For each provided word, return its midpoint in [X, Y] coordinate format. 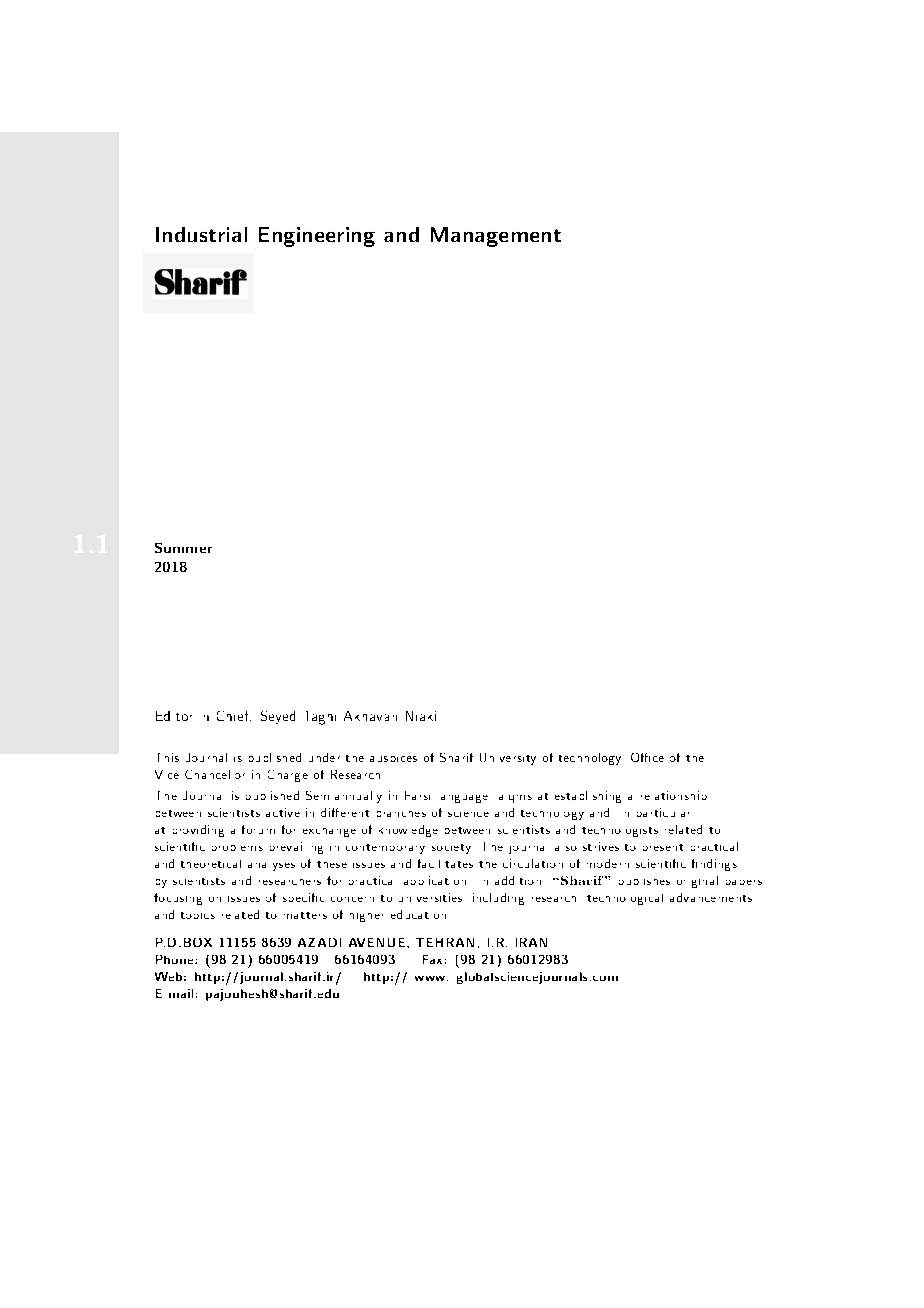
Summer [183, 548]
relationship [674, 795]
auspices [393, 759]
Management [496, 237]
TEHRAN [445, 942]
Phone [176, 959]
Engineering [317, 237]
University [508, 759]
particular [663, 812]
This [168, 757]
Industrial [201, 234]
